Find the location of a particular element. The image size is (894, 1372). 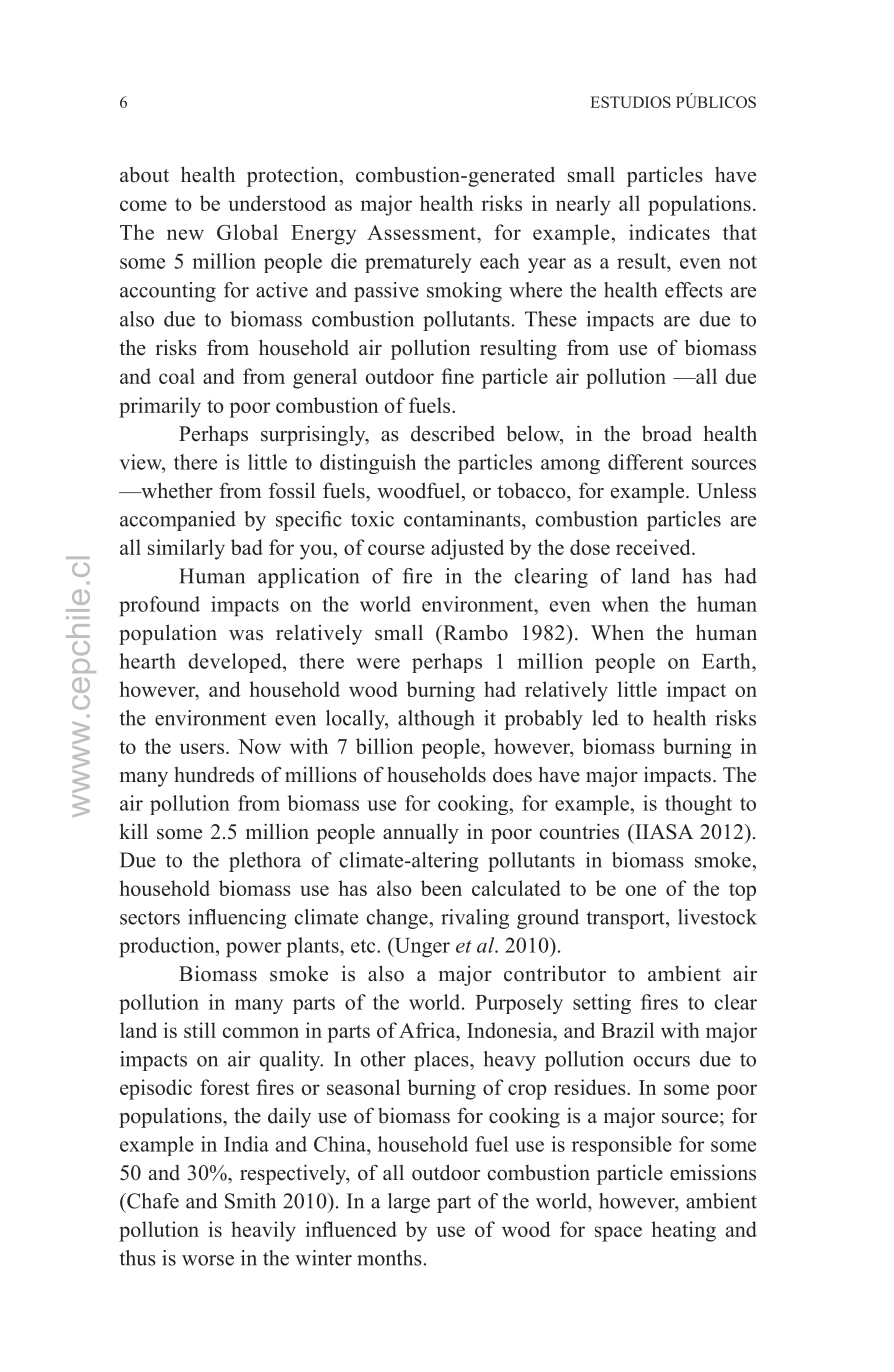

new is located at coordinates (185, 234).
